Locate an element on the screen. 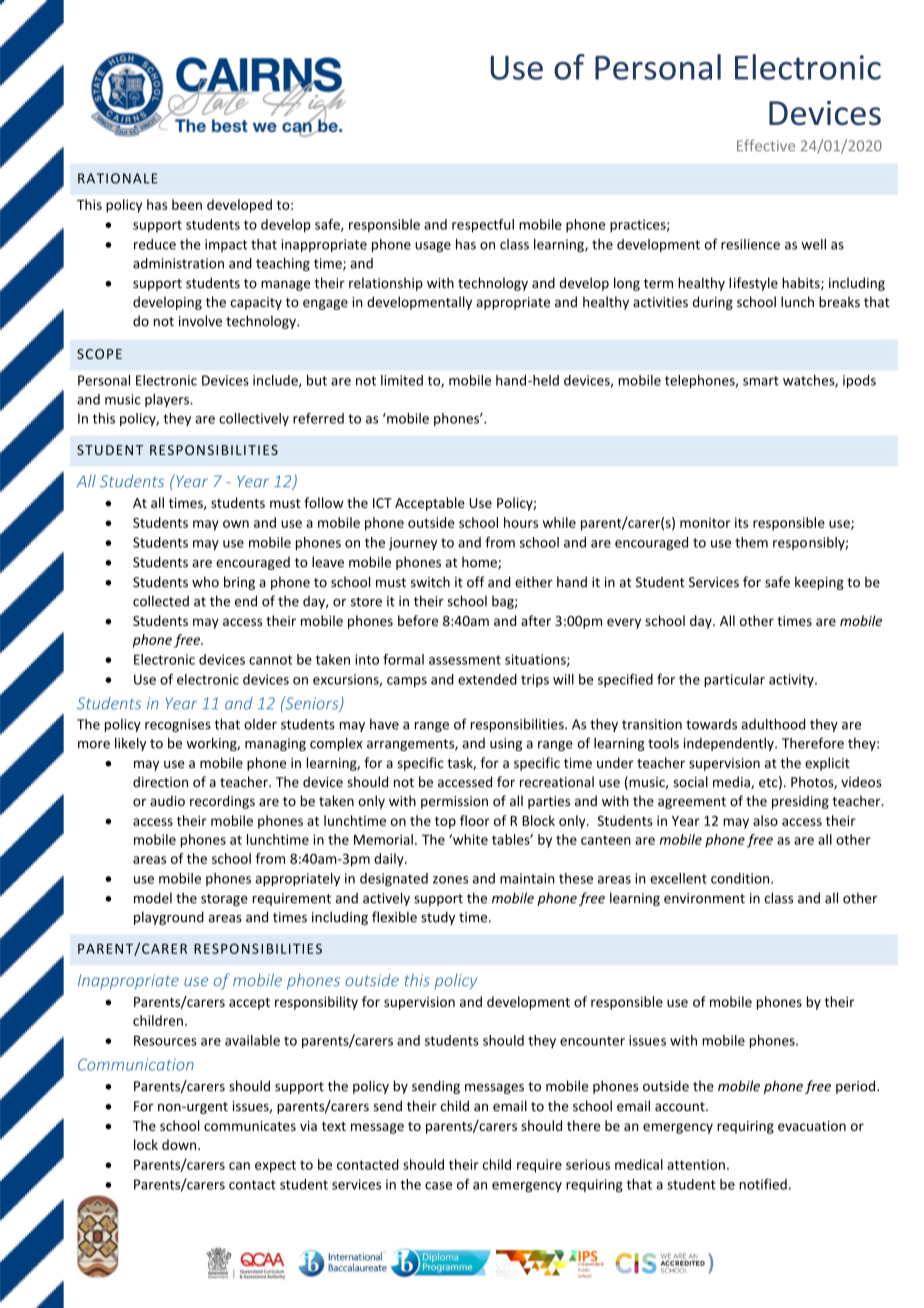 This screenshot has height=1308, width=924. down is located at coordinates (180, 1144).
